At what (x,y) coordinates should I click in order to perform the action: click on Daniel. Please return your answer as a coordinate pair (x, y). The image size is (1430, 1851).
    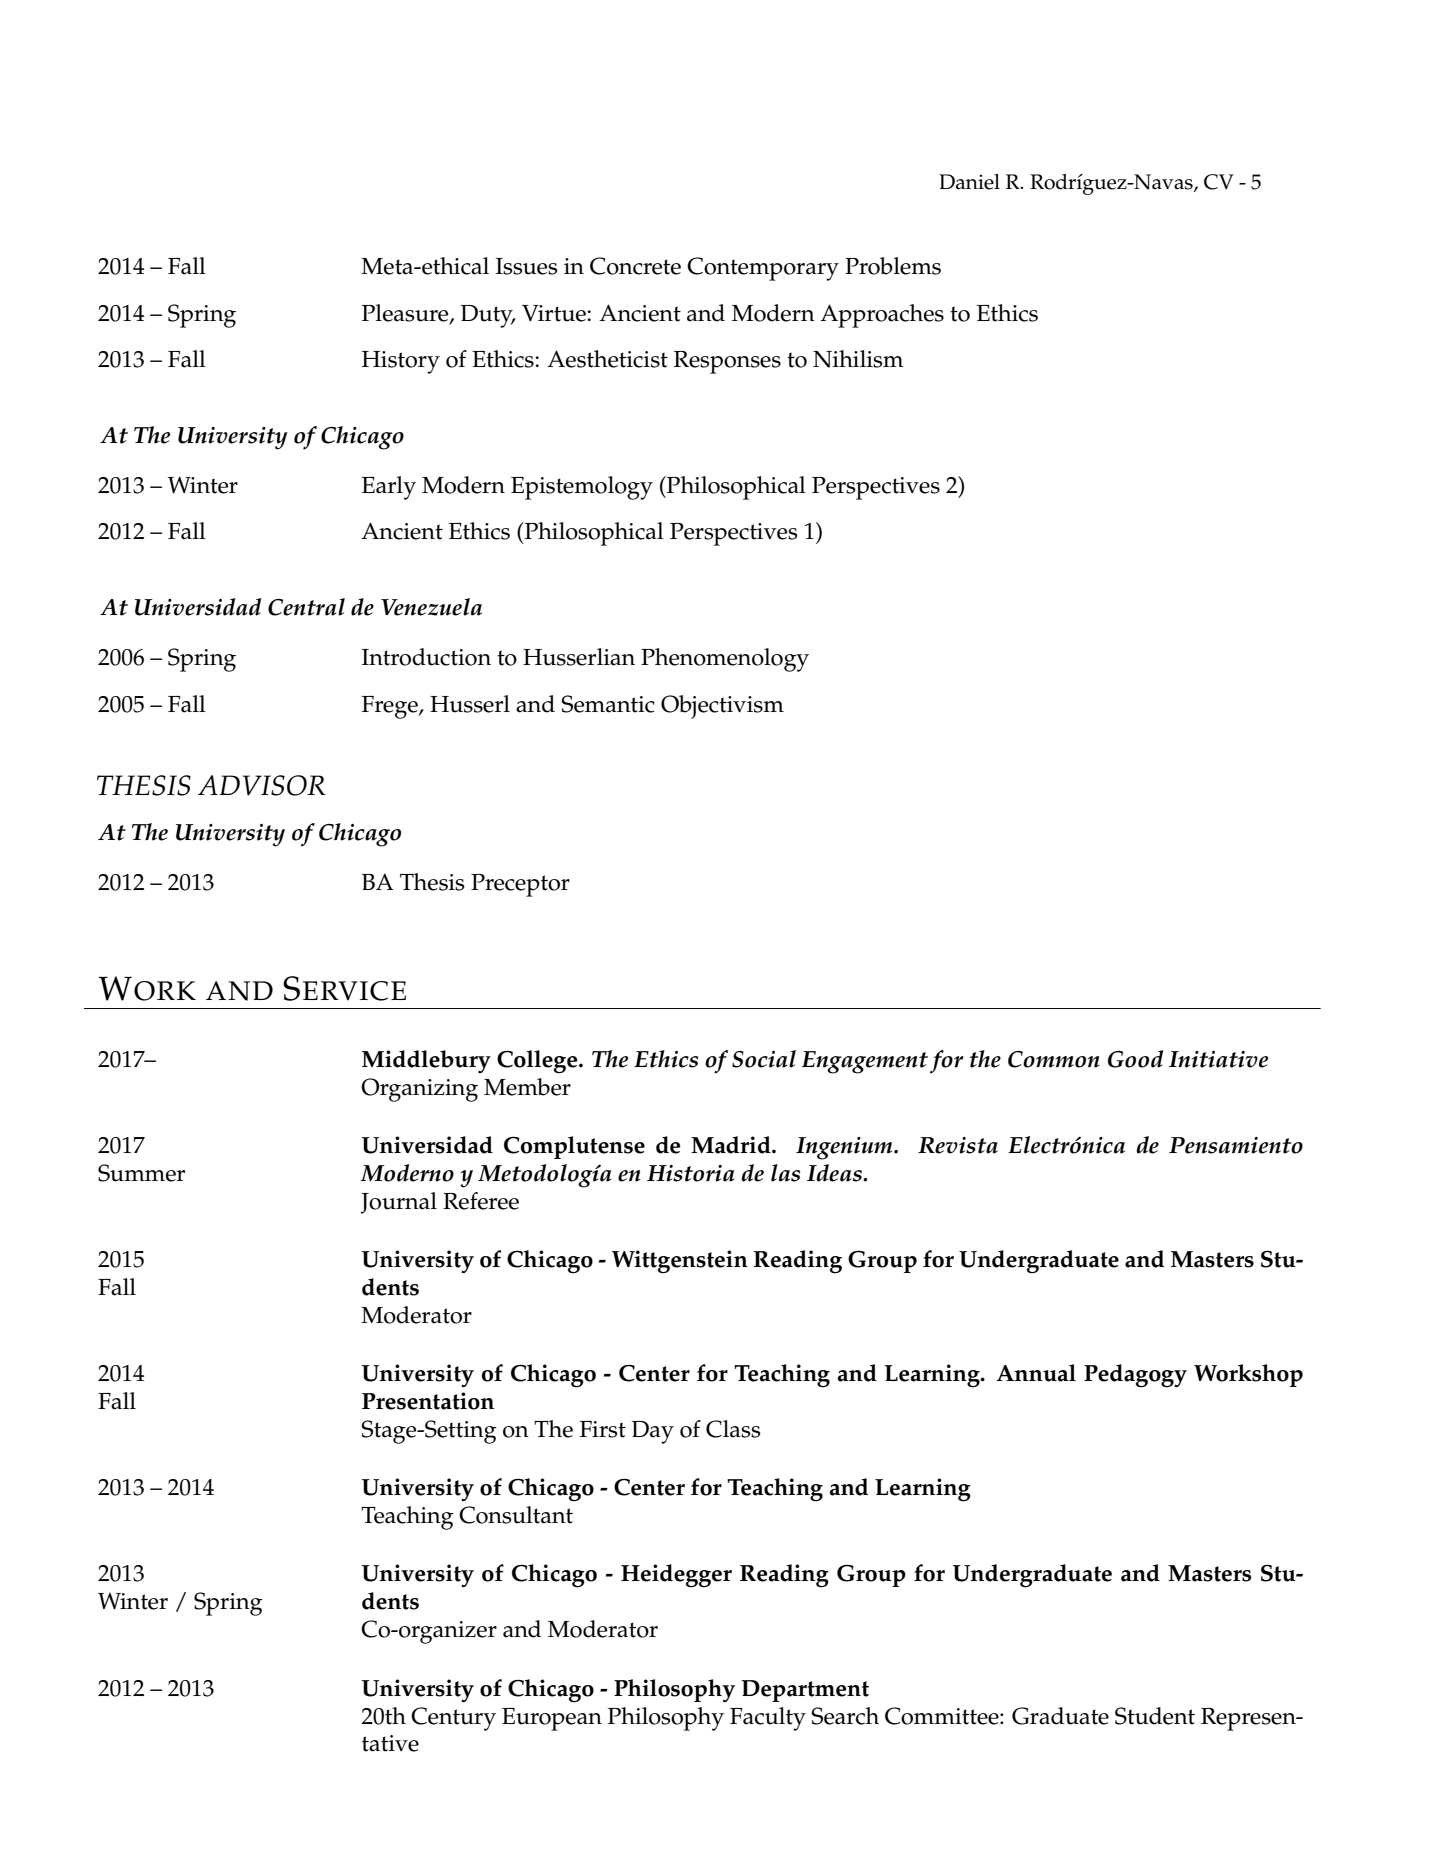
    Looking at the image, I should click on (969, 182).
